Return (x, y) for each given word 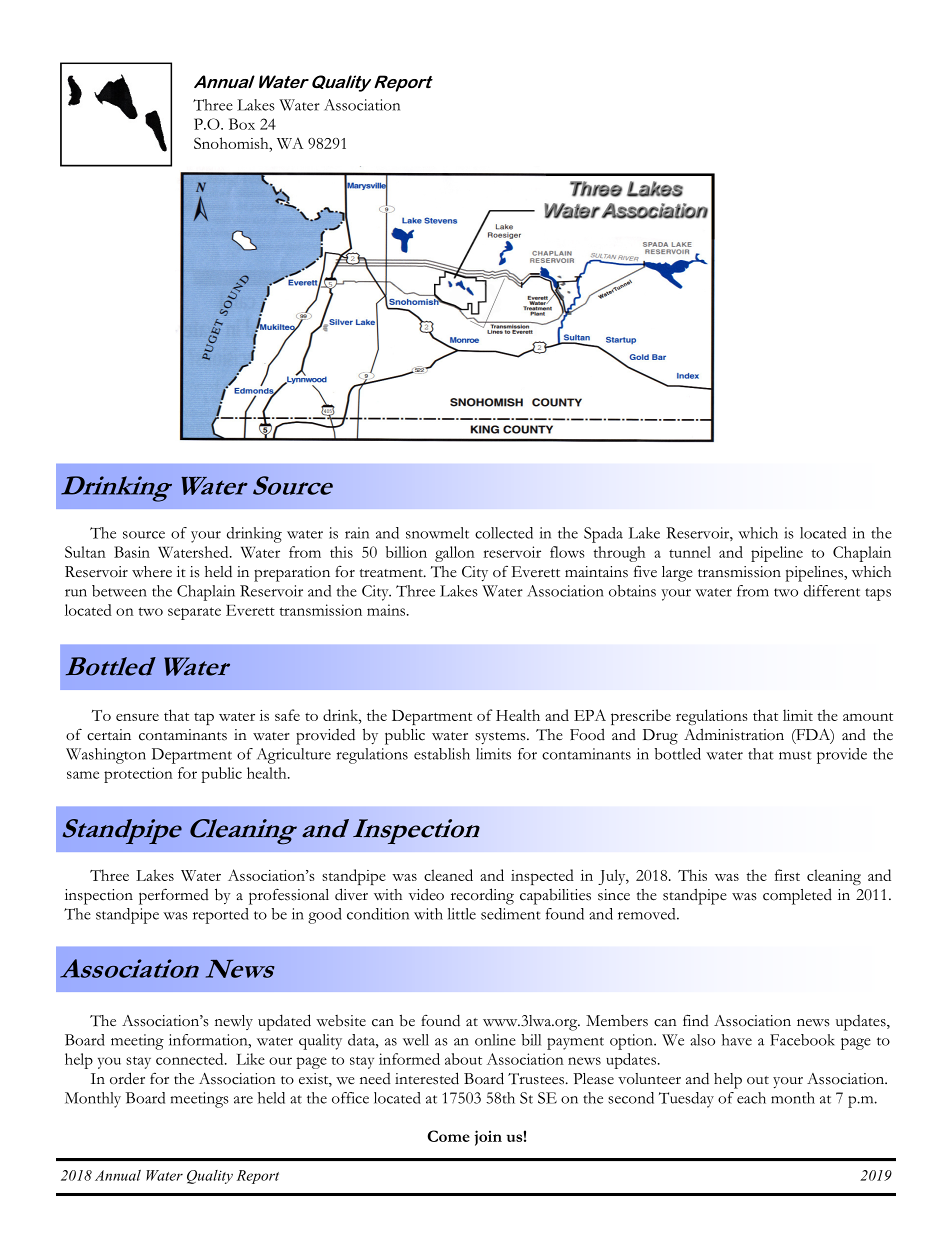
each (751, 1098)
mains (387, 610)
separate (194, 613)
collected (504, 533)
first (787, 875)
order (127, 1078)
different (832, 591)
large (677, 574)
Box (242, 124)
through (619, 554)
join (488, 1138)
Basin (132, 552)
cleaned (448, 875)
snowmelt (437, 533)
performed (174, 896)
